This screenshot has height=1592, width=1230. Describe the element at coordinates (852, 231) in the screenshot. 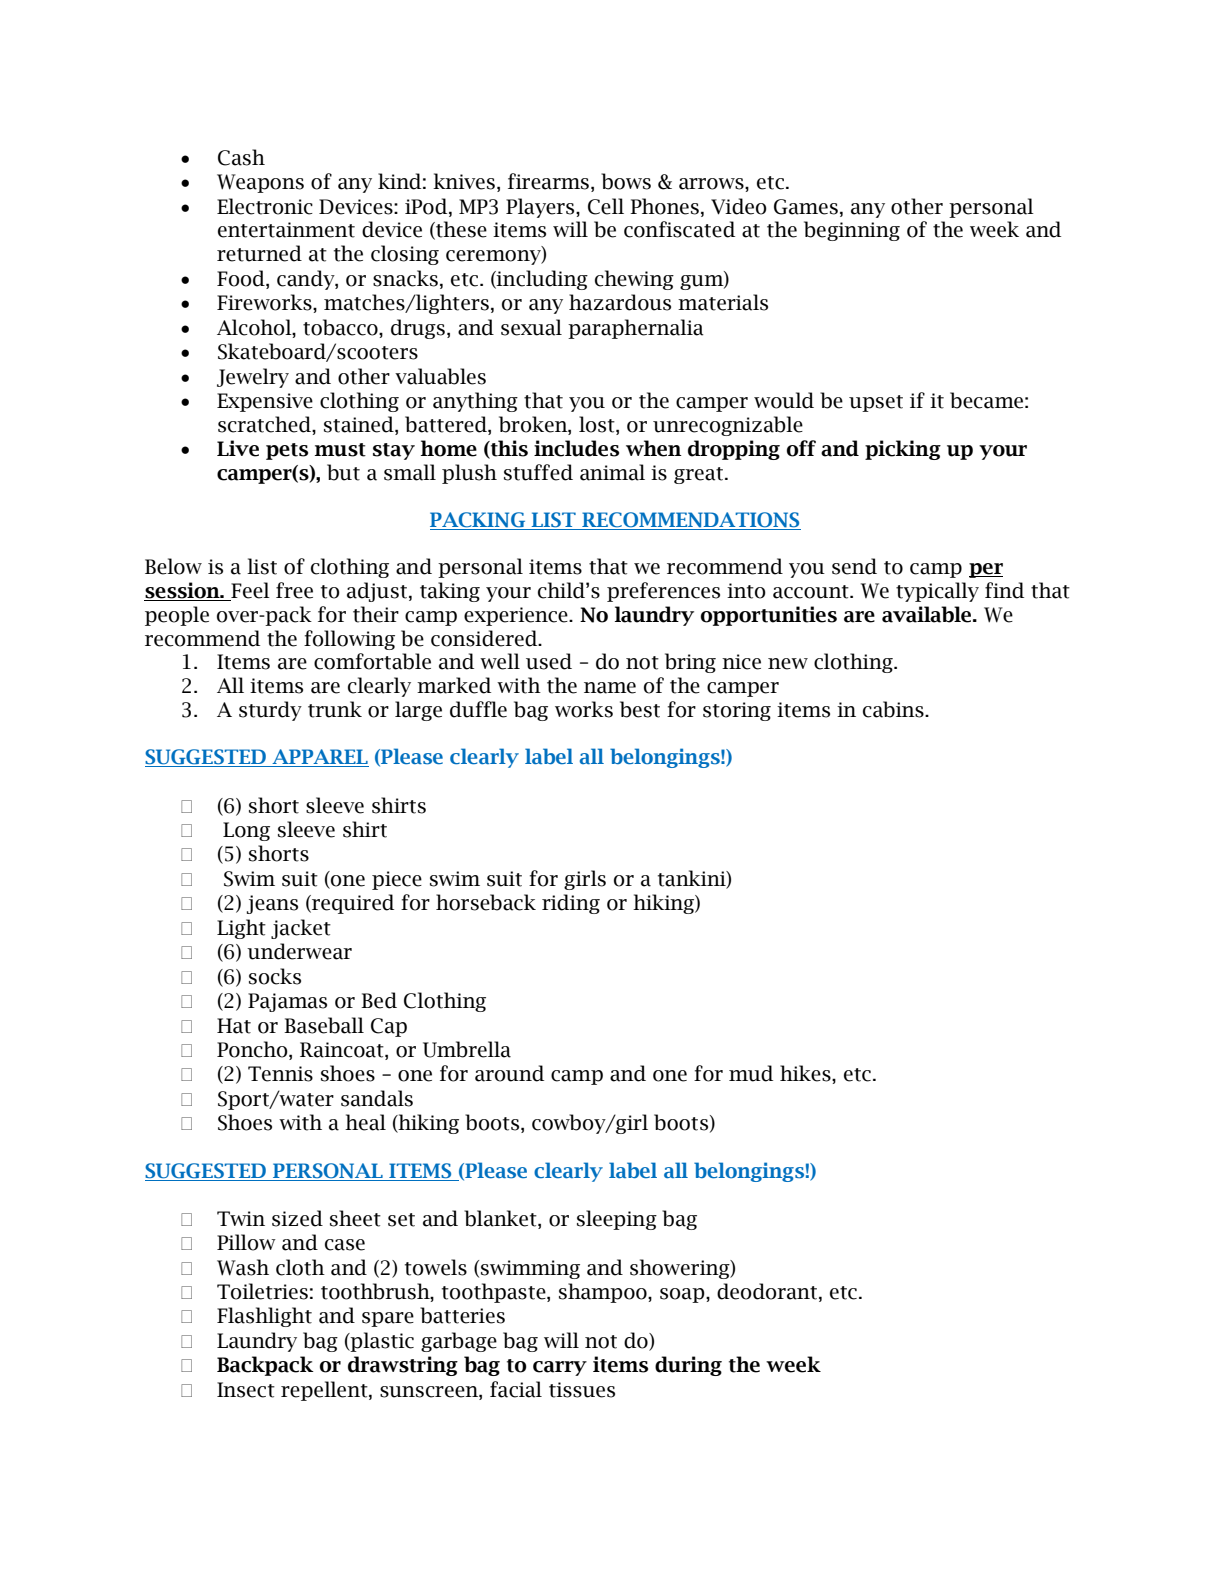

I see `beginning` at that location.
